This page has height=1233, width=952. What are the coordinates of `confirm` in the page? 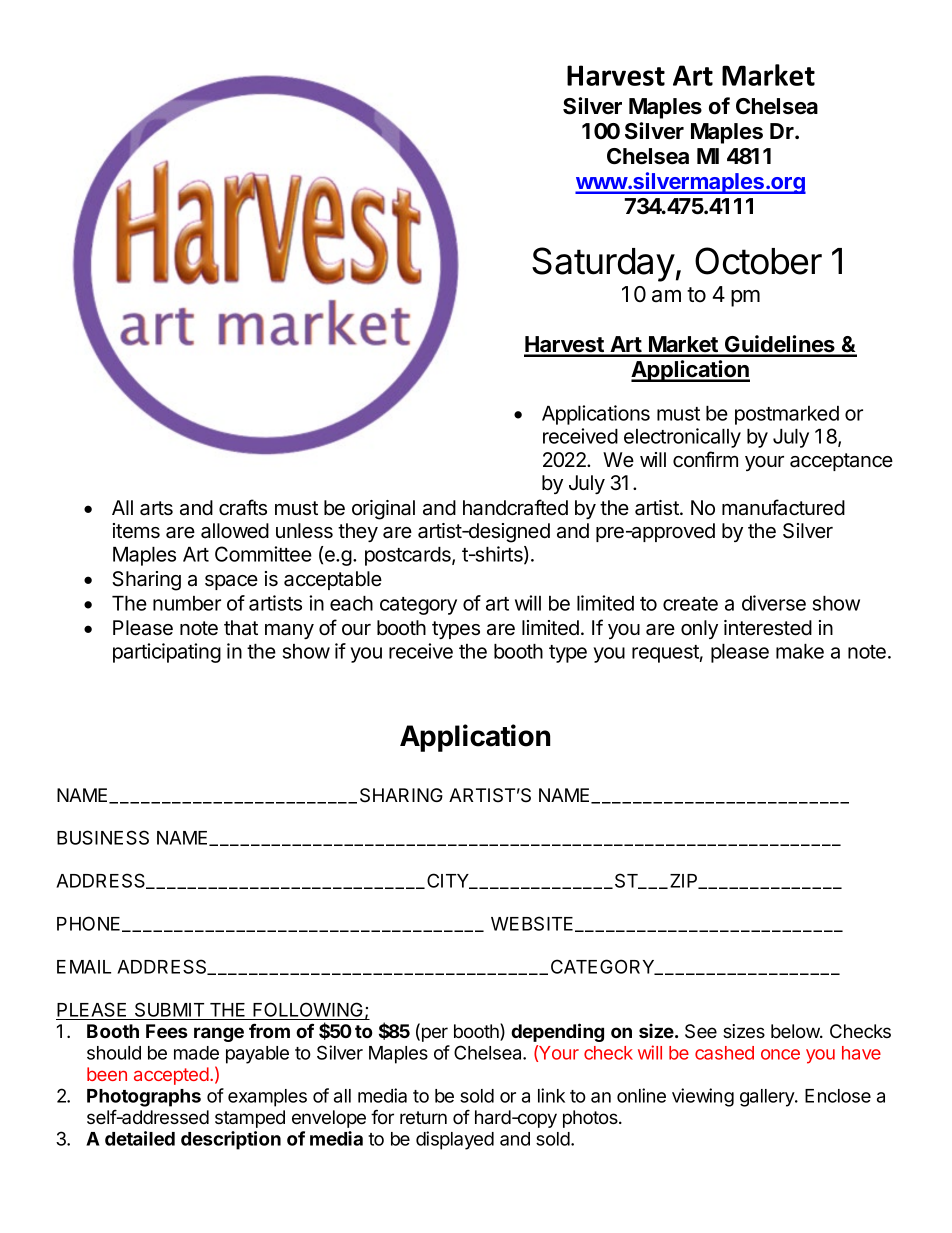 It's located at (705, 459).
